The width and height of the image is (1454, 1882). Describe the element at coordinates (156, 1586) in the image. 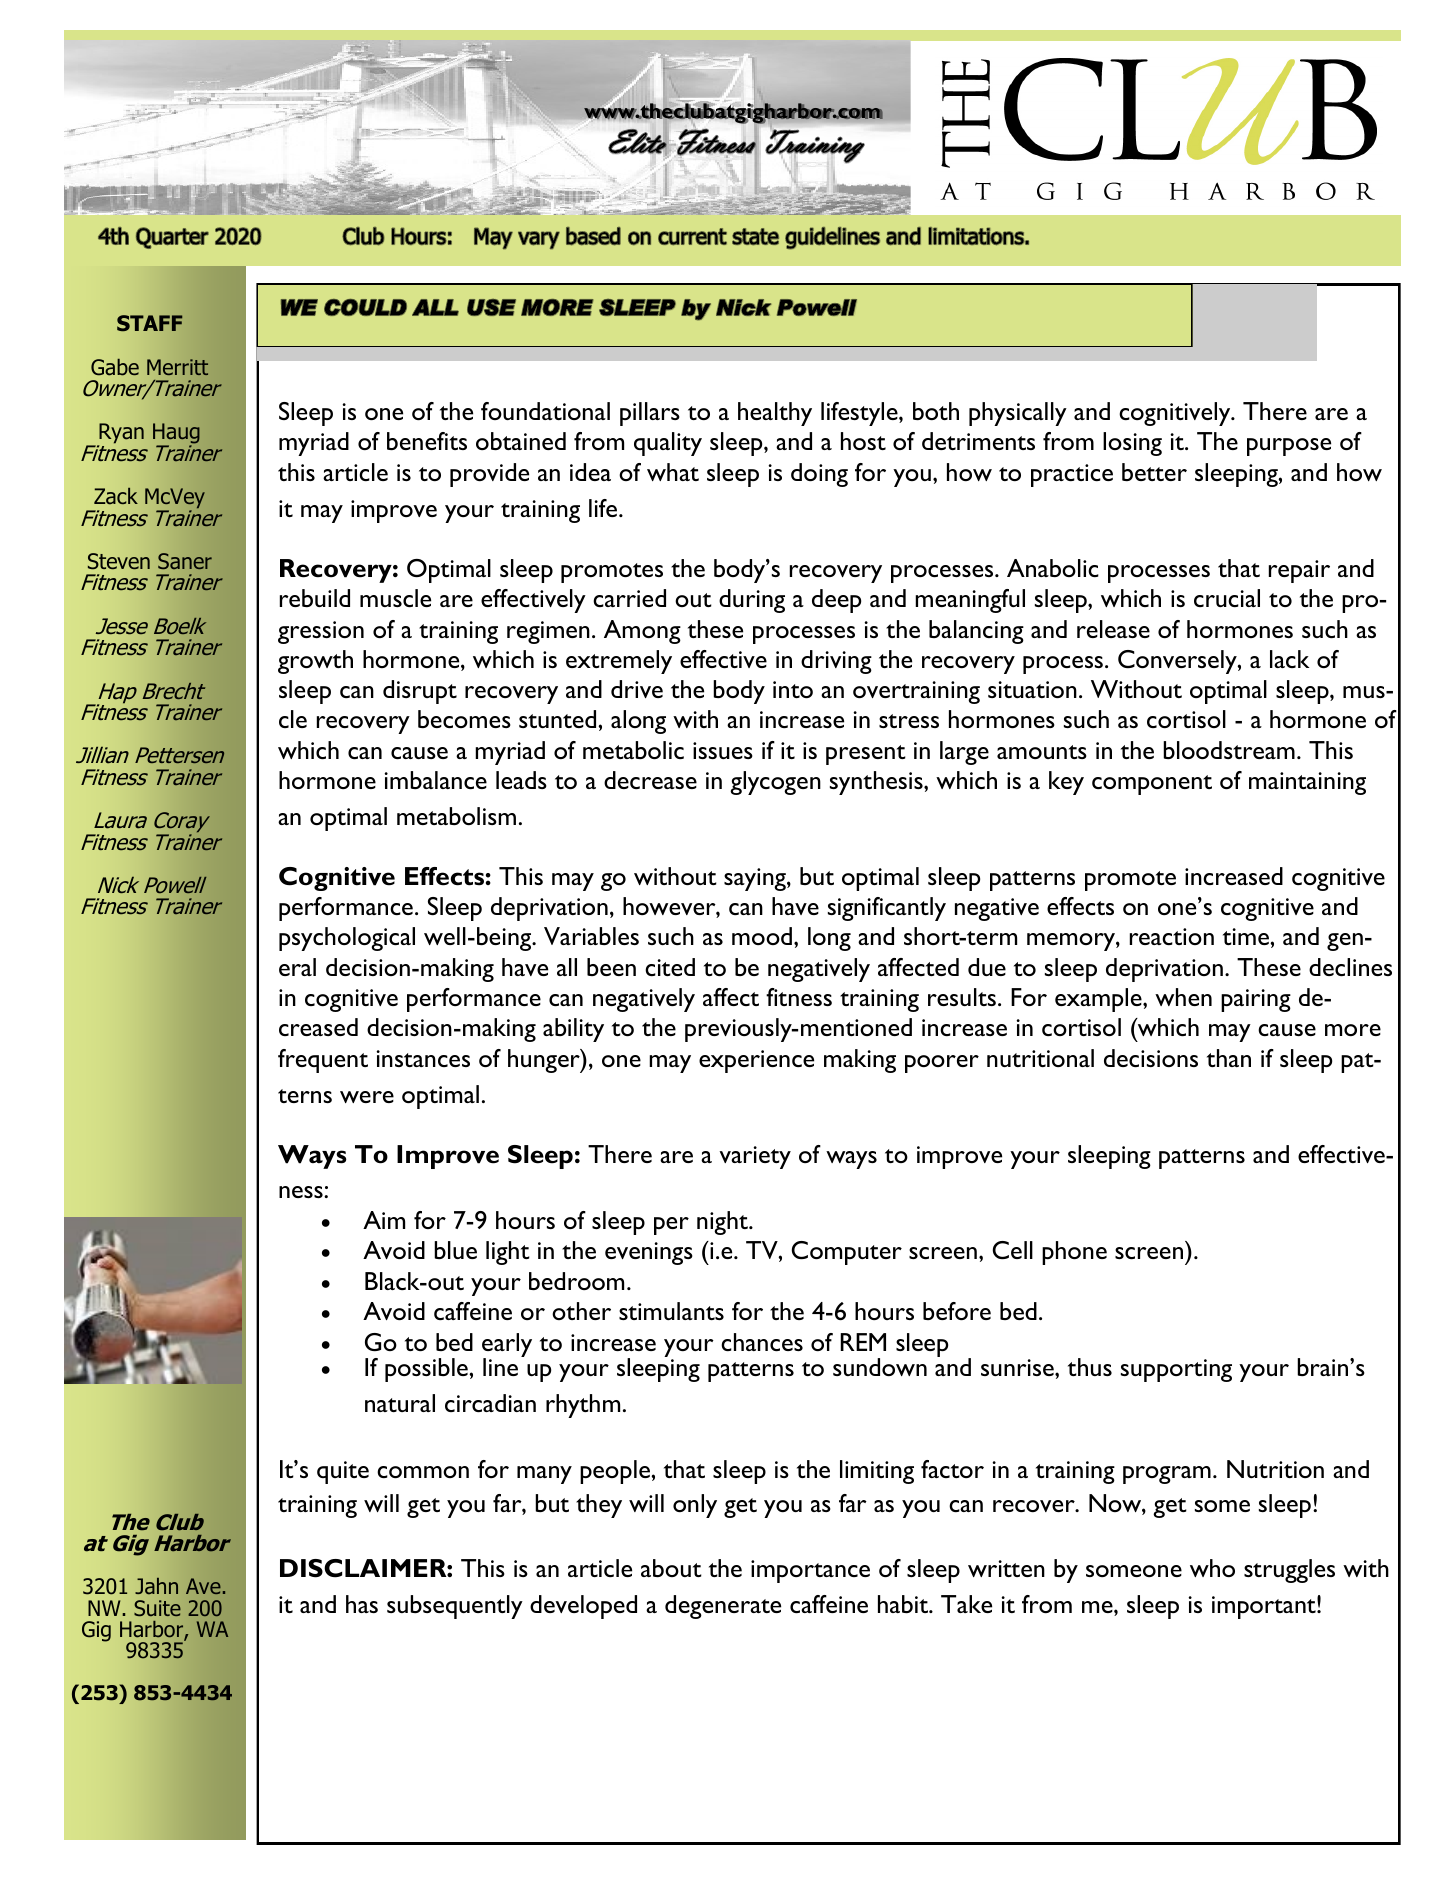

I see `Jahn` at that location.
